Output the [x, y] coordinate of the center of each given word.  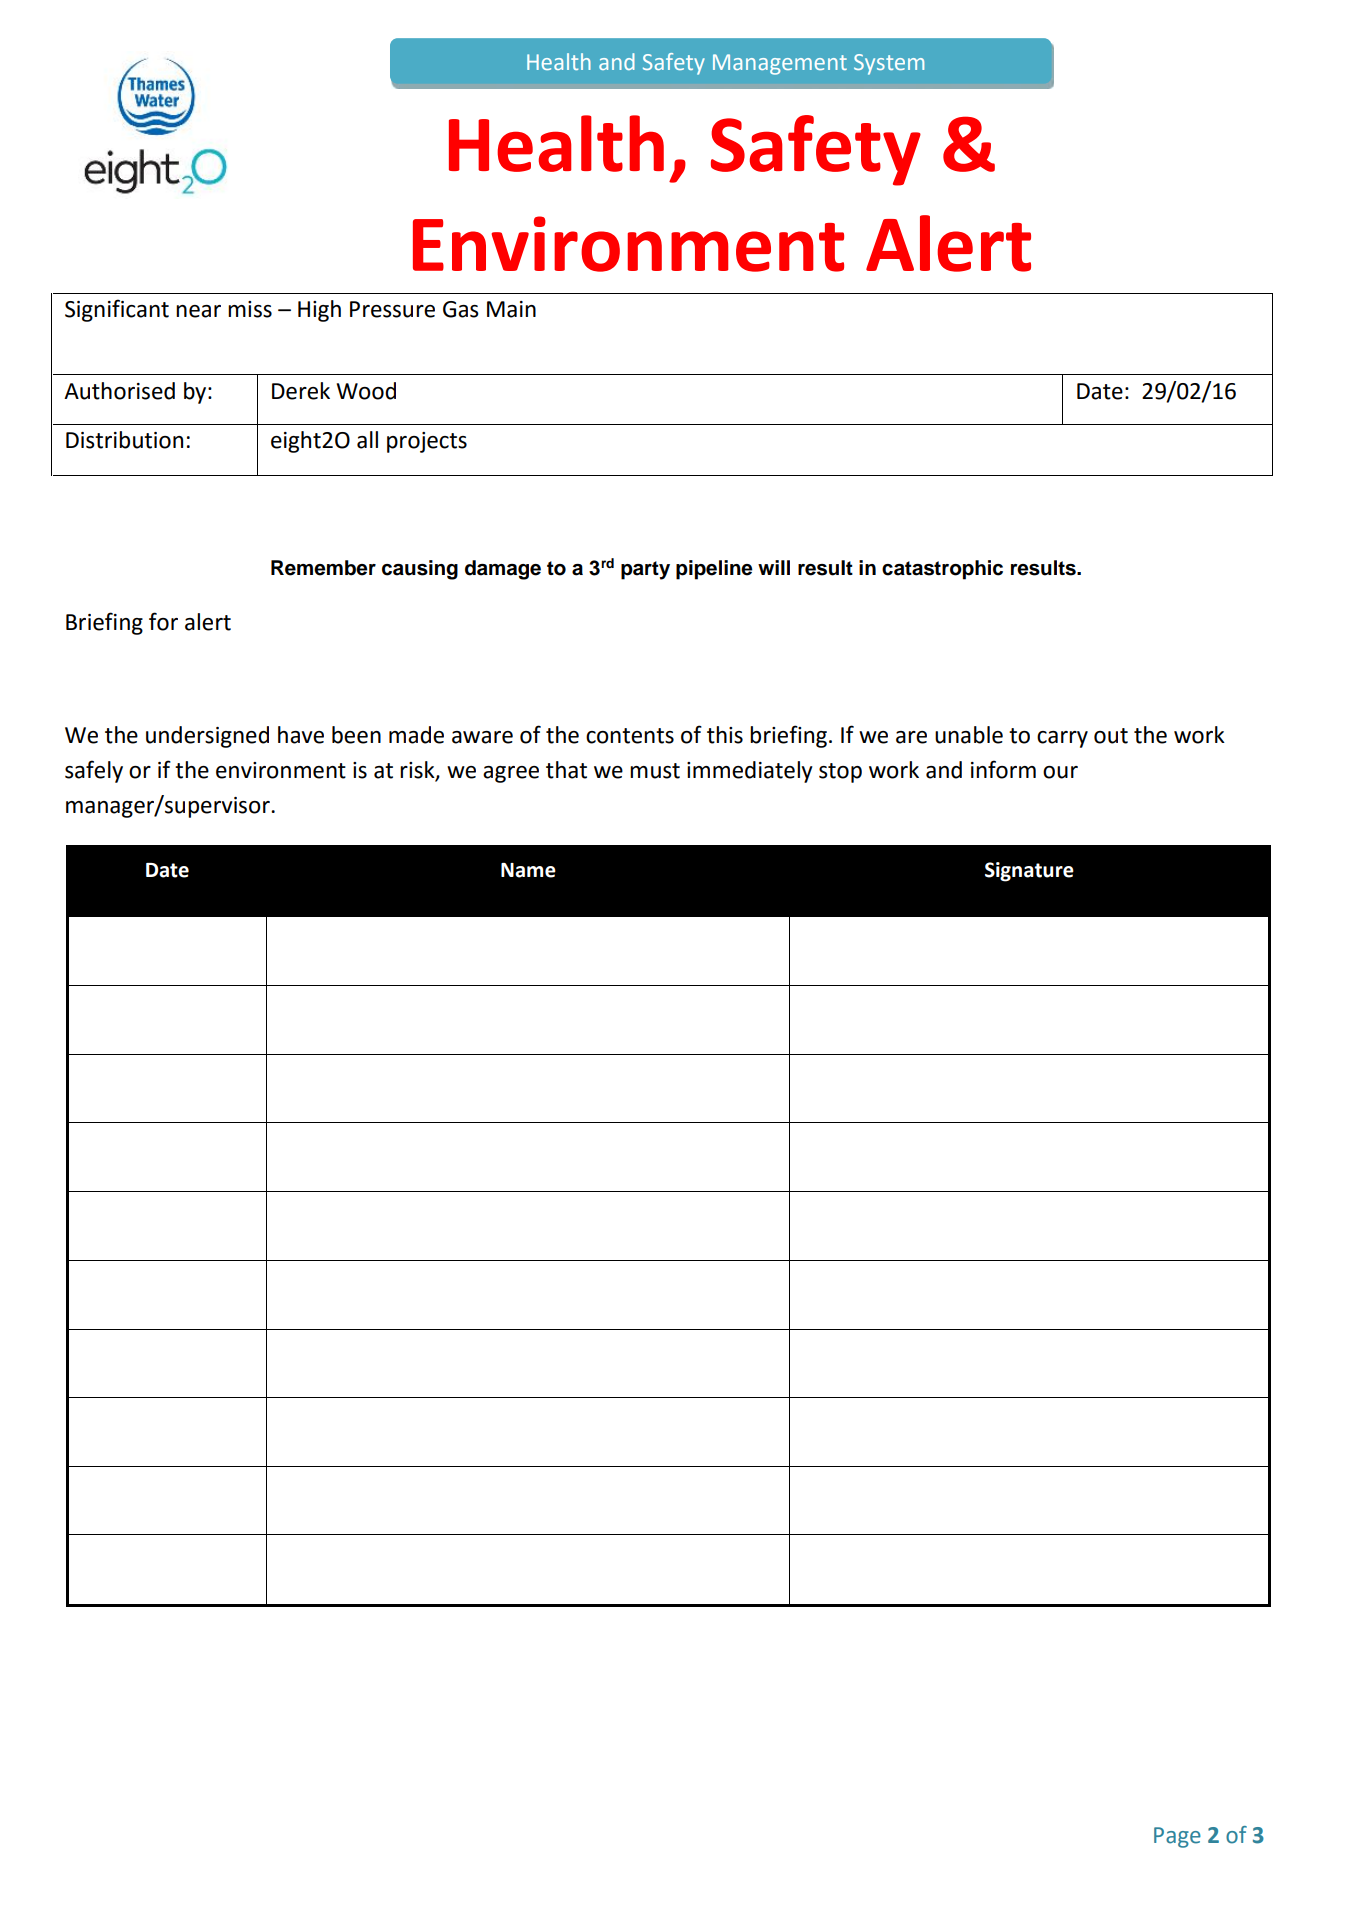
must [655, 771]
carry [1062, 739]
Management [780, 64]
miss [250, 309]
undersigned [207, 737]
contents [630, 736]
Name [528, 870]
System [889, 64]
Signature [1029, 872]
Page [1177, 1837]
